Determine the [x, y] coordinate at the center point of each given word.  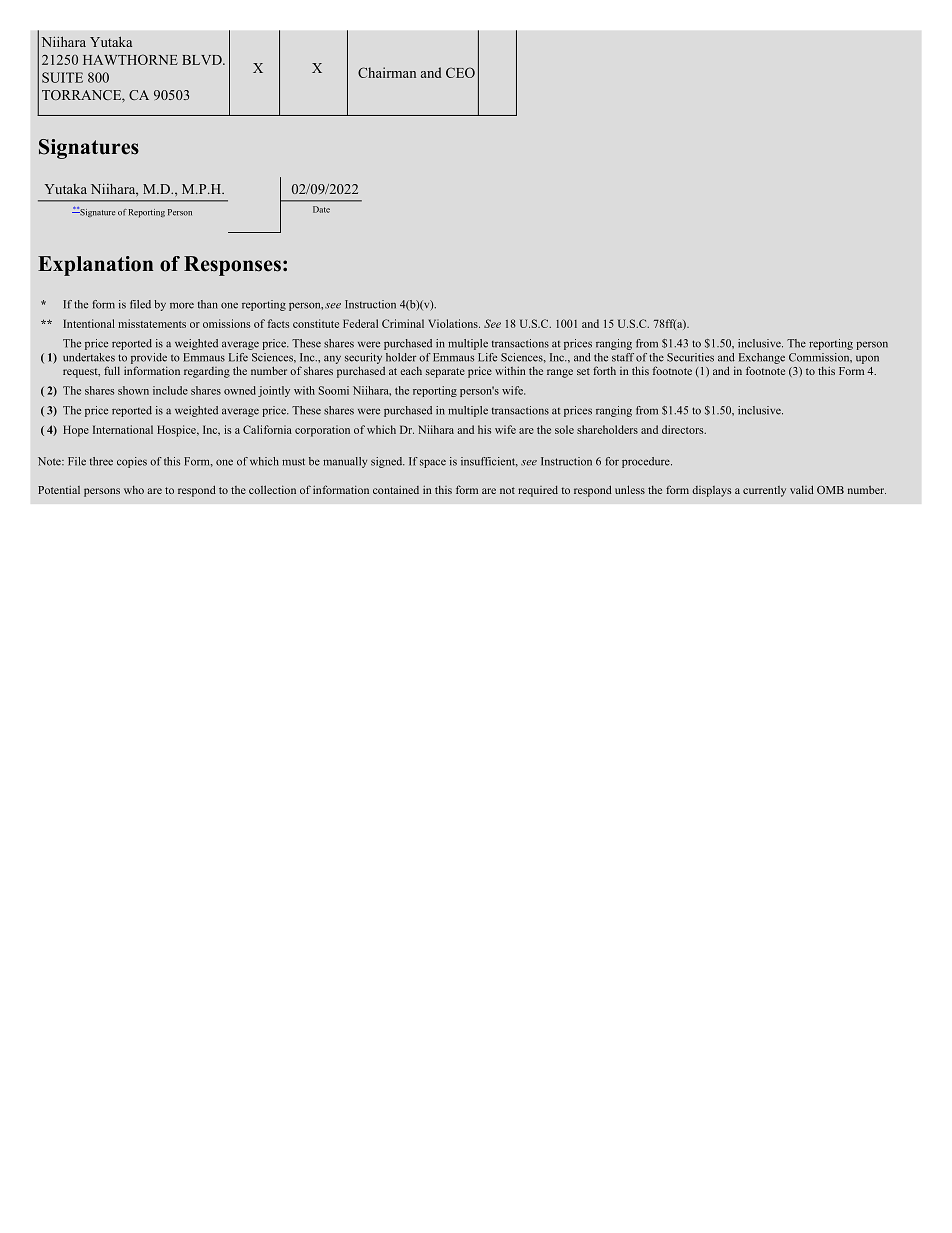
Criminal [403, 323]
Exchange [762, 358]
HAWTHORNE [130, 59]
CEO [460, 72]
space [433, 463]
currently [764, 491]
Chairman [387, 72]
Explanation [95, 266]
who [134, 490]
